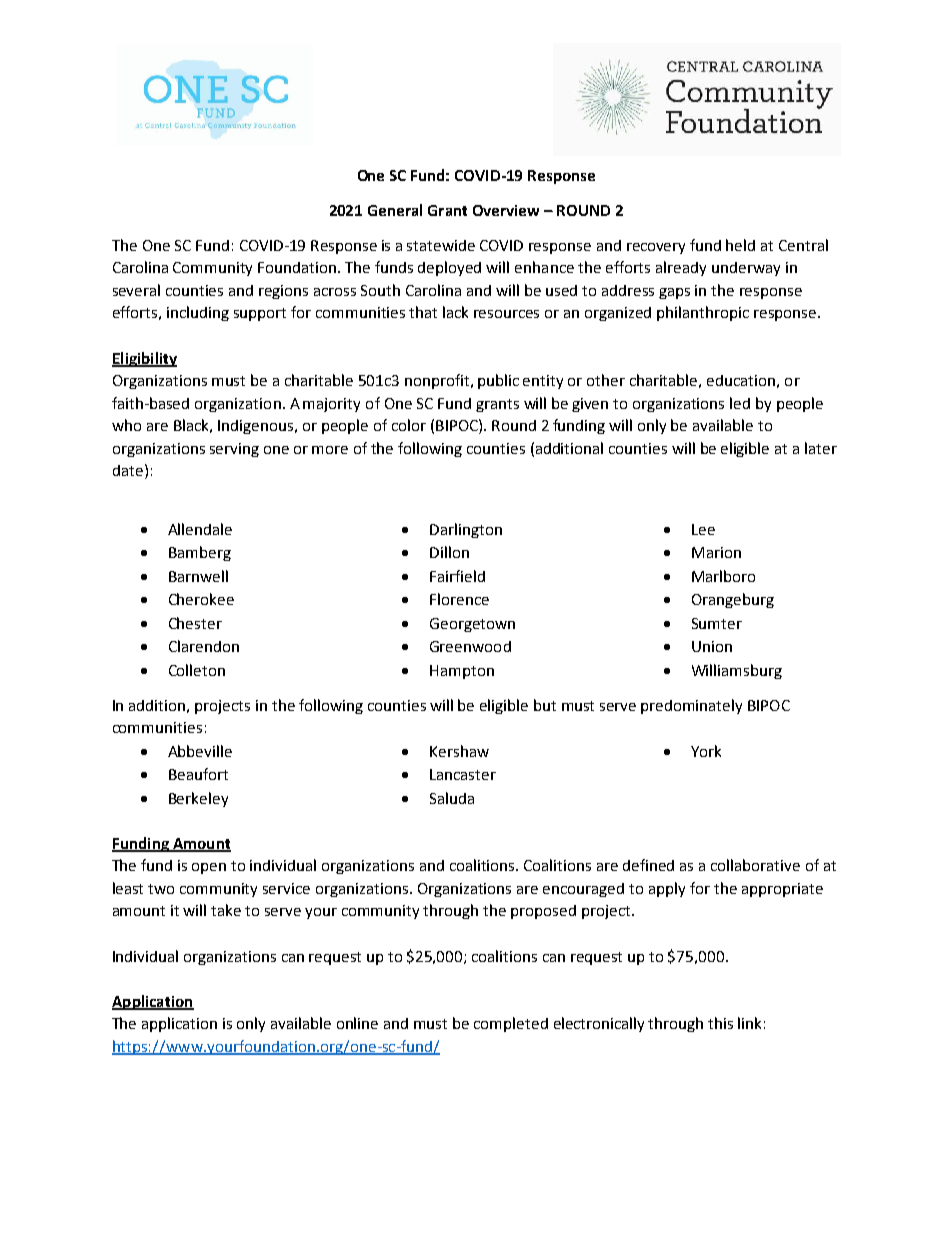 This screenshot has width=952, height=1233. What do you see at coordinates (234, 450) in the screenshot?
I see `serving` at bounding box center [234, 450].
